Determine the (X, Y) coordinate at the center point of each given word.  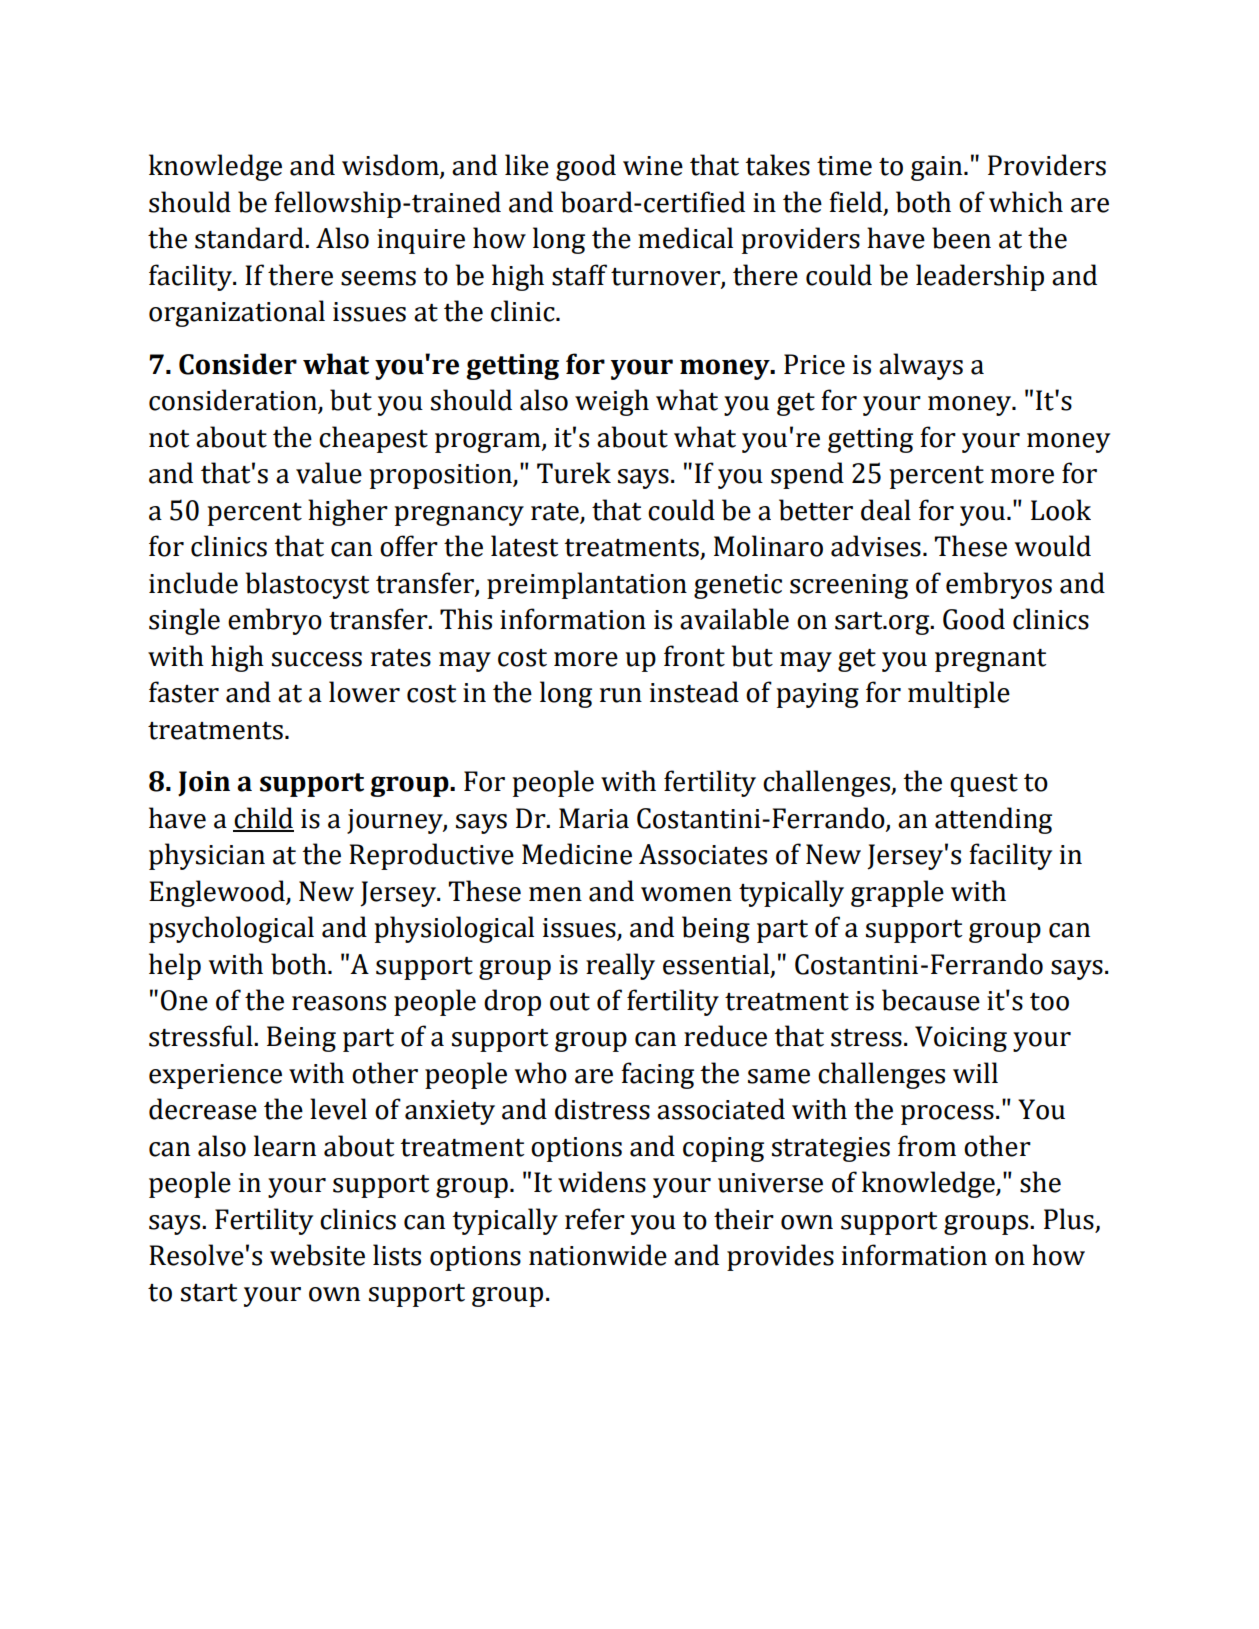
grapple (897, 893)
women (686, 894)
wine (653, 166)
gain (938, 168)
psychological (231, 929)
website (317, 1255)
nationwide (598, 1255)
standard (250, 238)
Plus (1069, 1219)
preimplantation (587, 585)
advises (876, 546)
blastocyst (307, 585)
